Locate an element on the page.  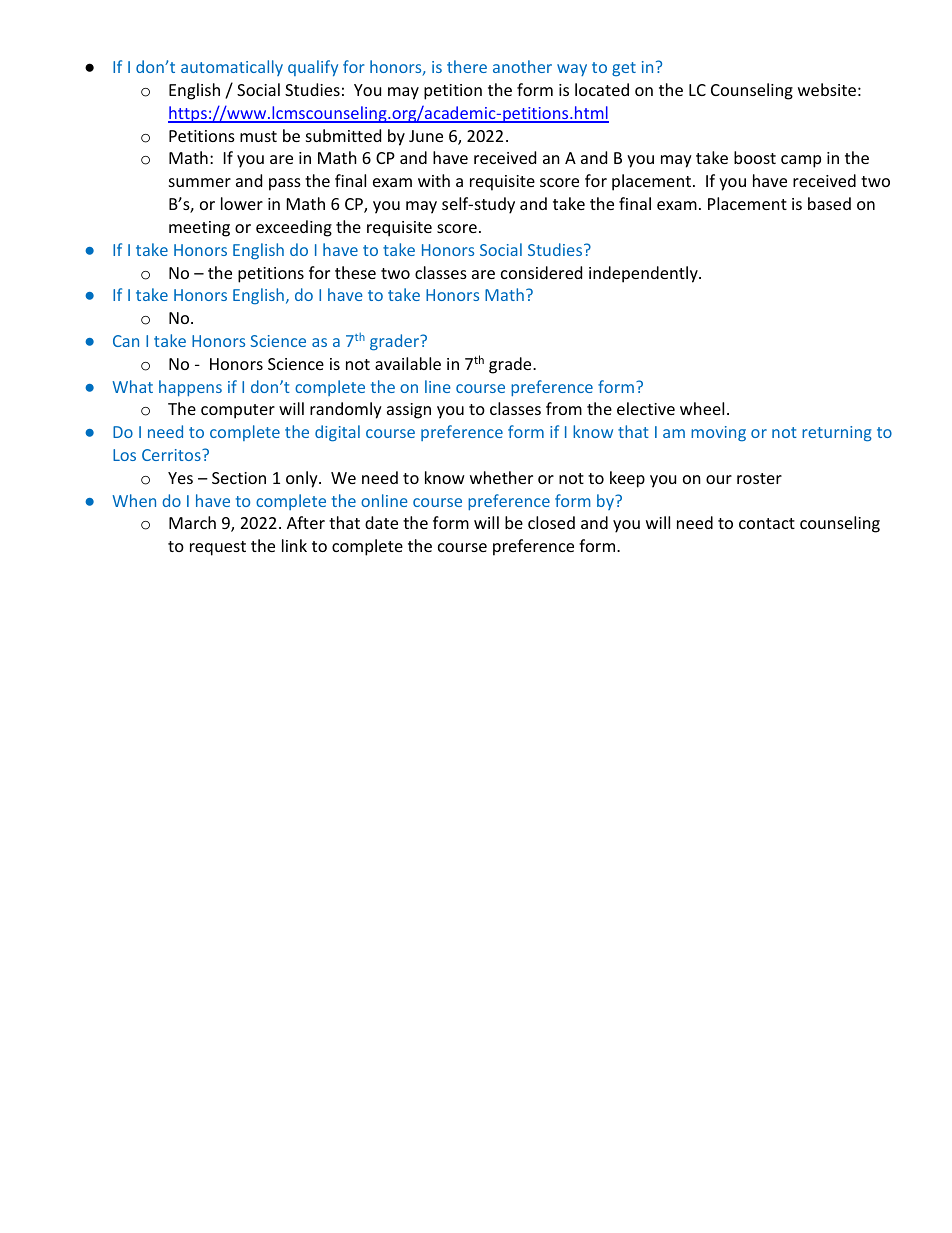
there is located at coordinates (467, 66).
